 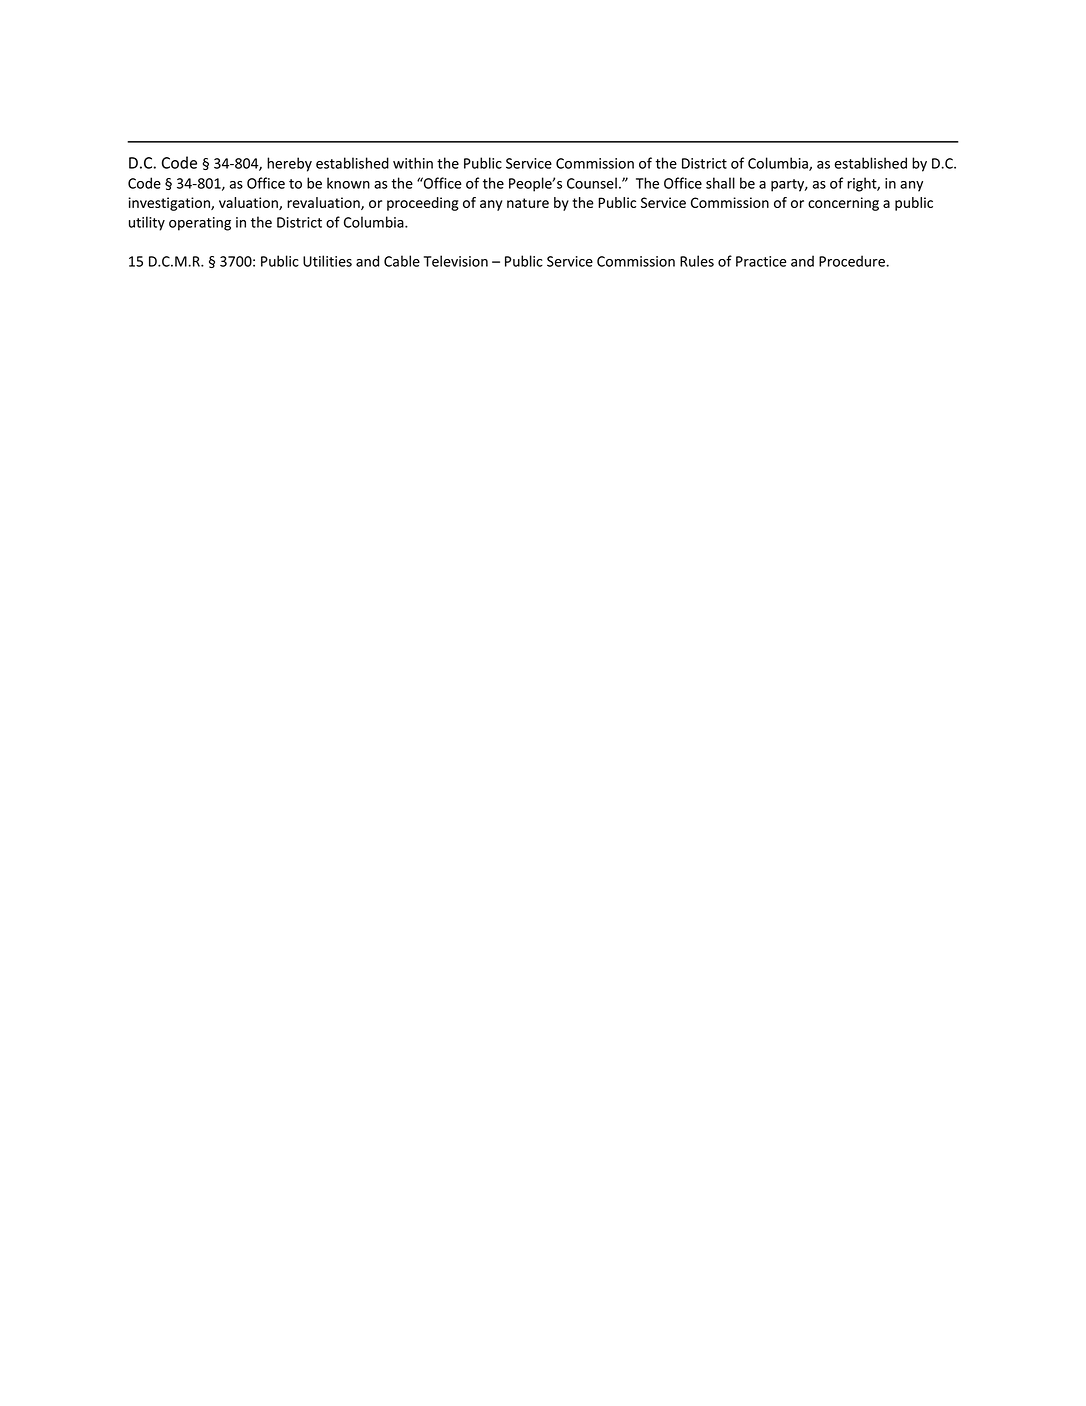 I want to click on shall, so click(x=720, y=183).
